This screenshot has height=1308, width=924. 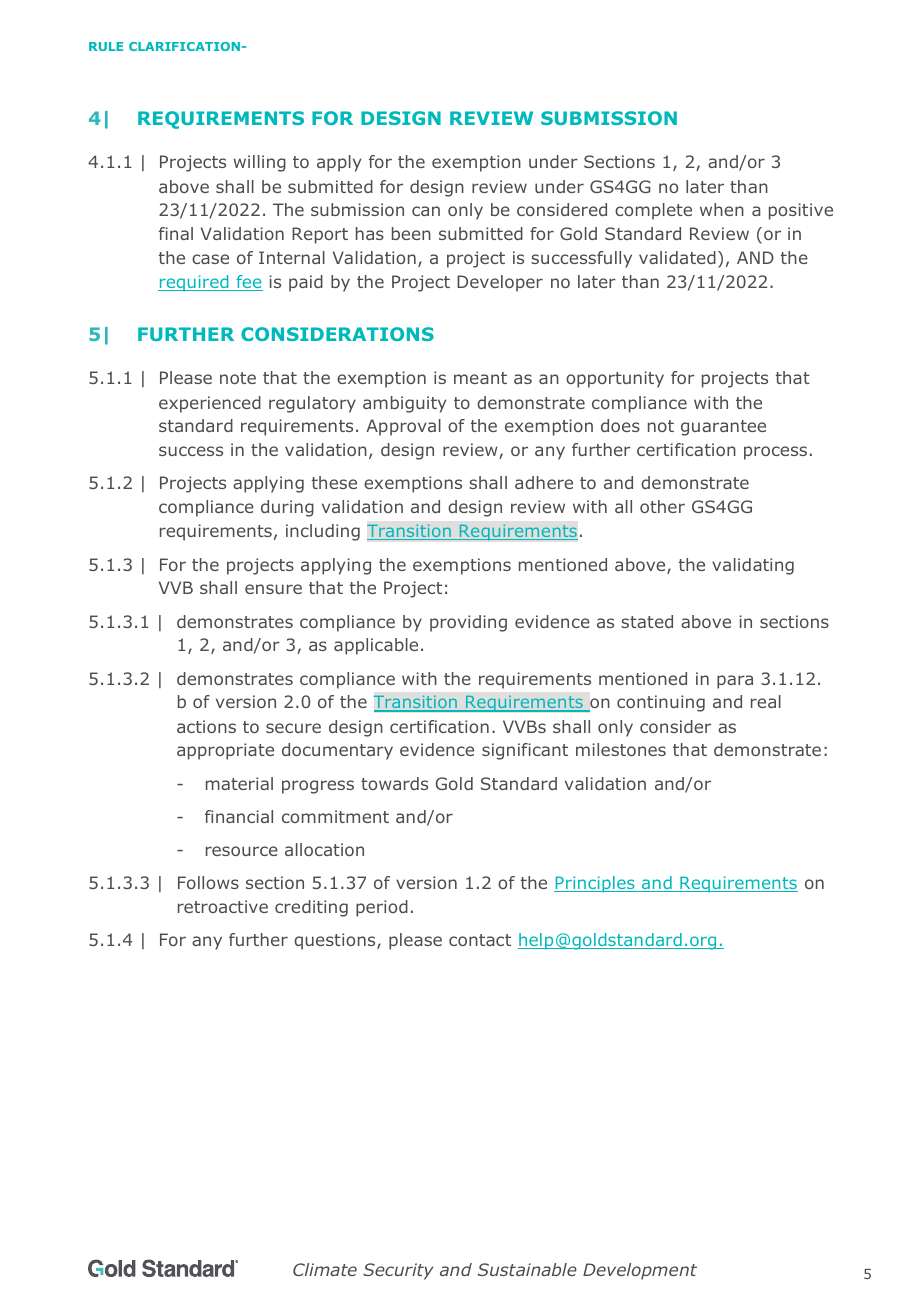 What do you see at coordinates (411, 233) in the screenshot?
I see `been` at bounding box center [411, 233].
